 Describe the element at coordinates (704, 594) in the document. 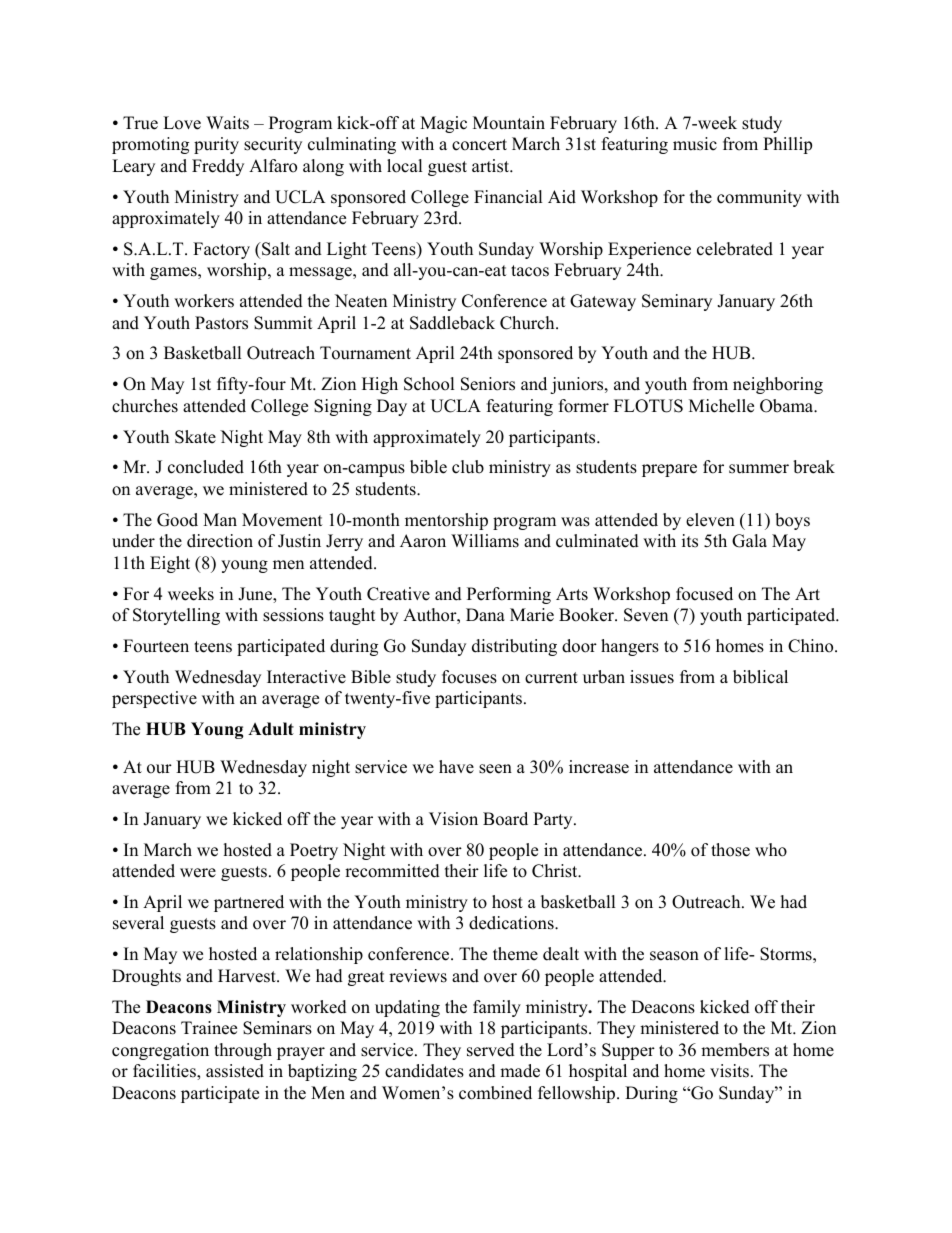

I see `focused` at that location.
